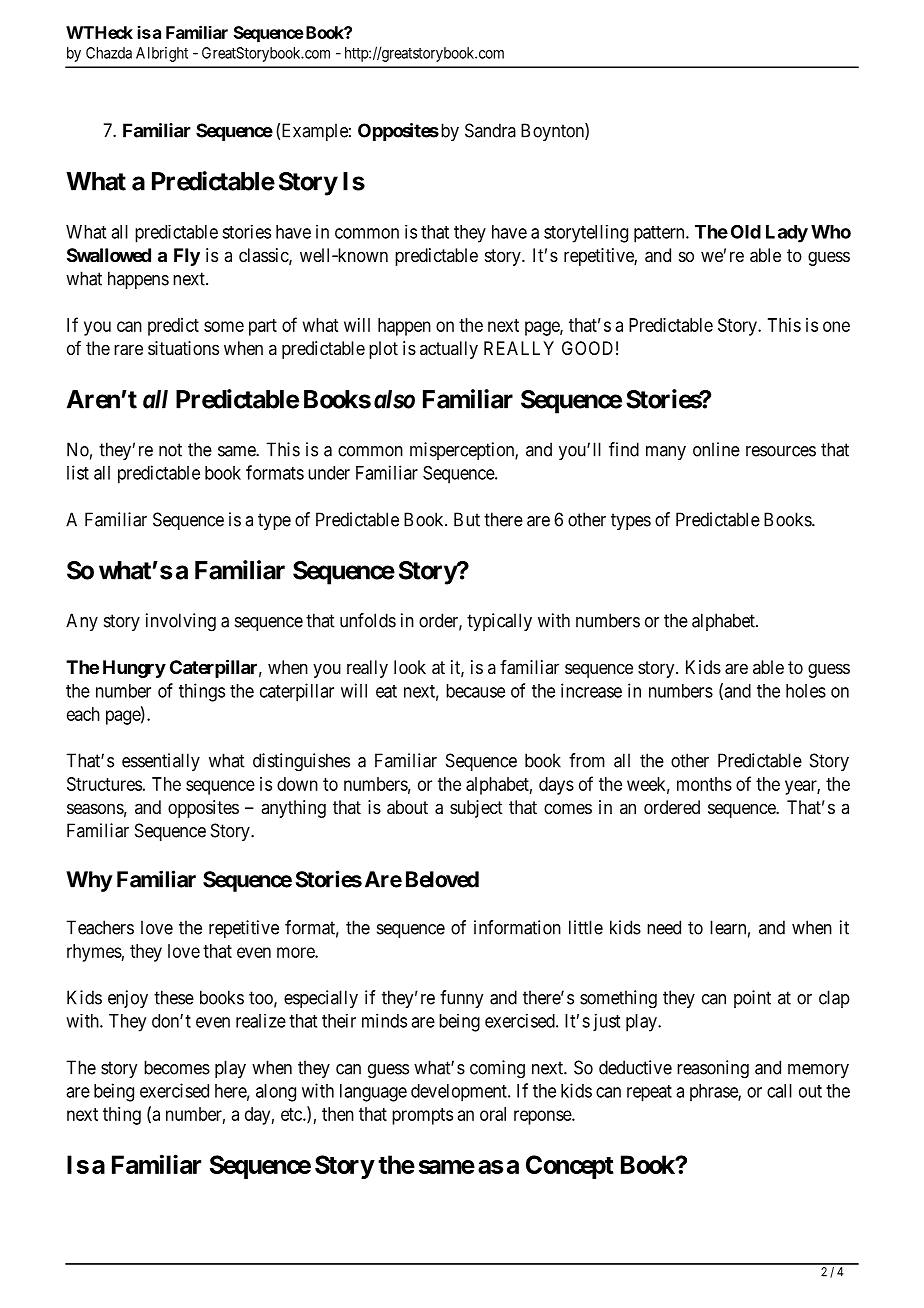 The width and height of the document is (924, 1308). What do you see at coordinates (162, 54) in the document?
I see `Albright` at bounding box center [162, 54].
